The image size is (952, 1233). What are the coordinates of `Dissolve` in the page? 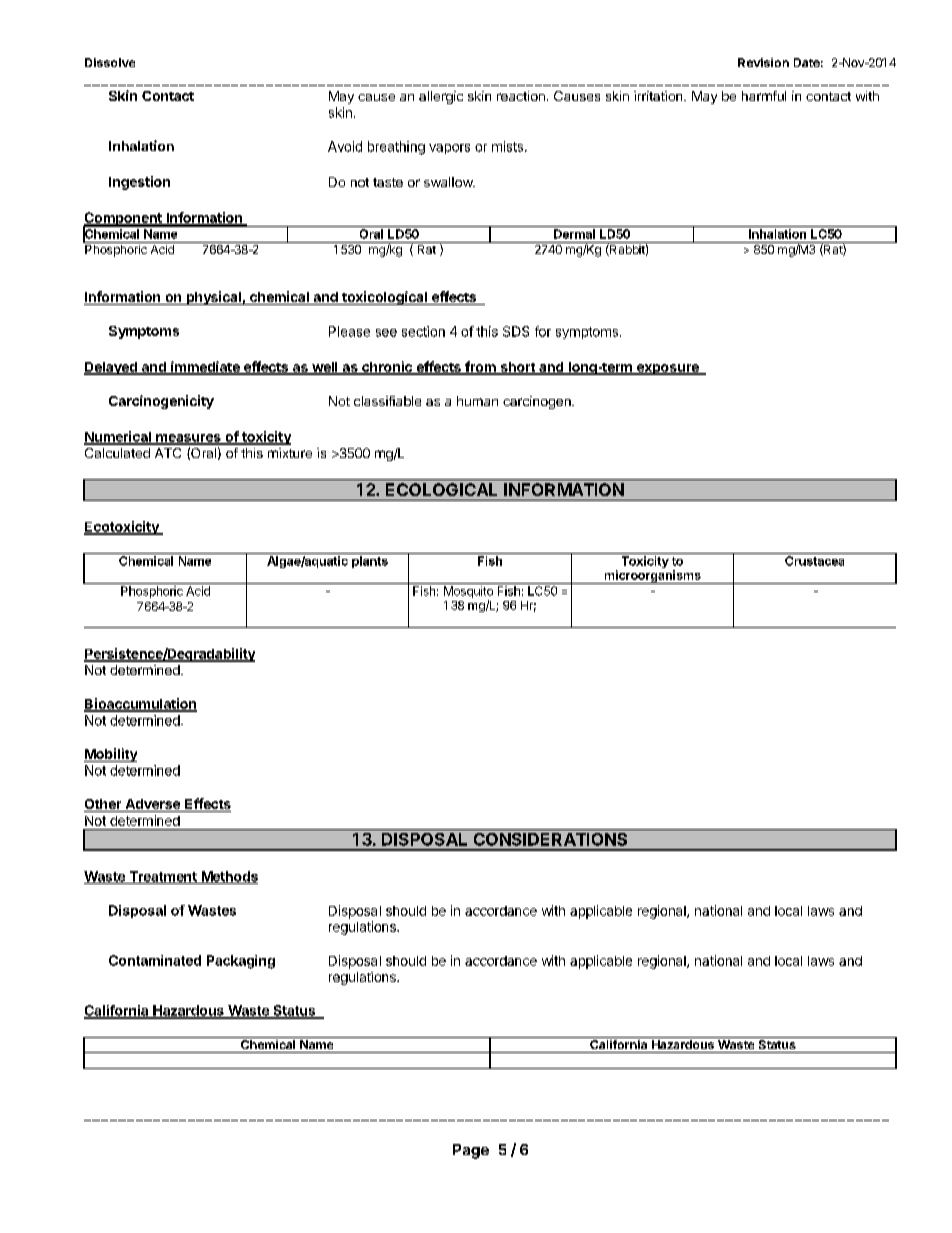 It's located at (110, 62).
